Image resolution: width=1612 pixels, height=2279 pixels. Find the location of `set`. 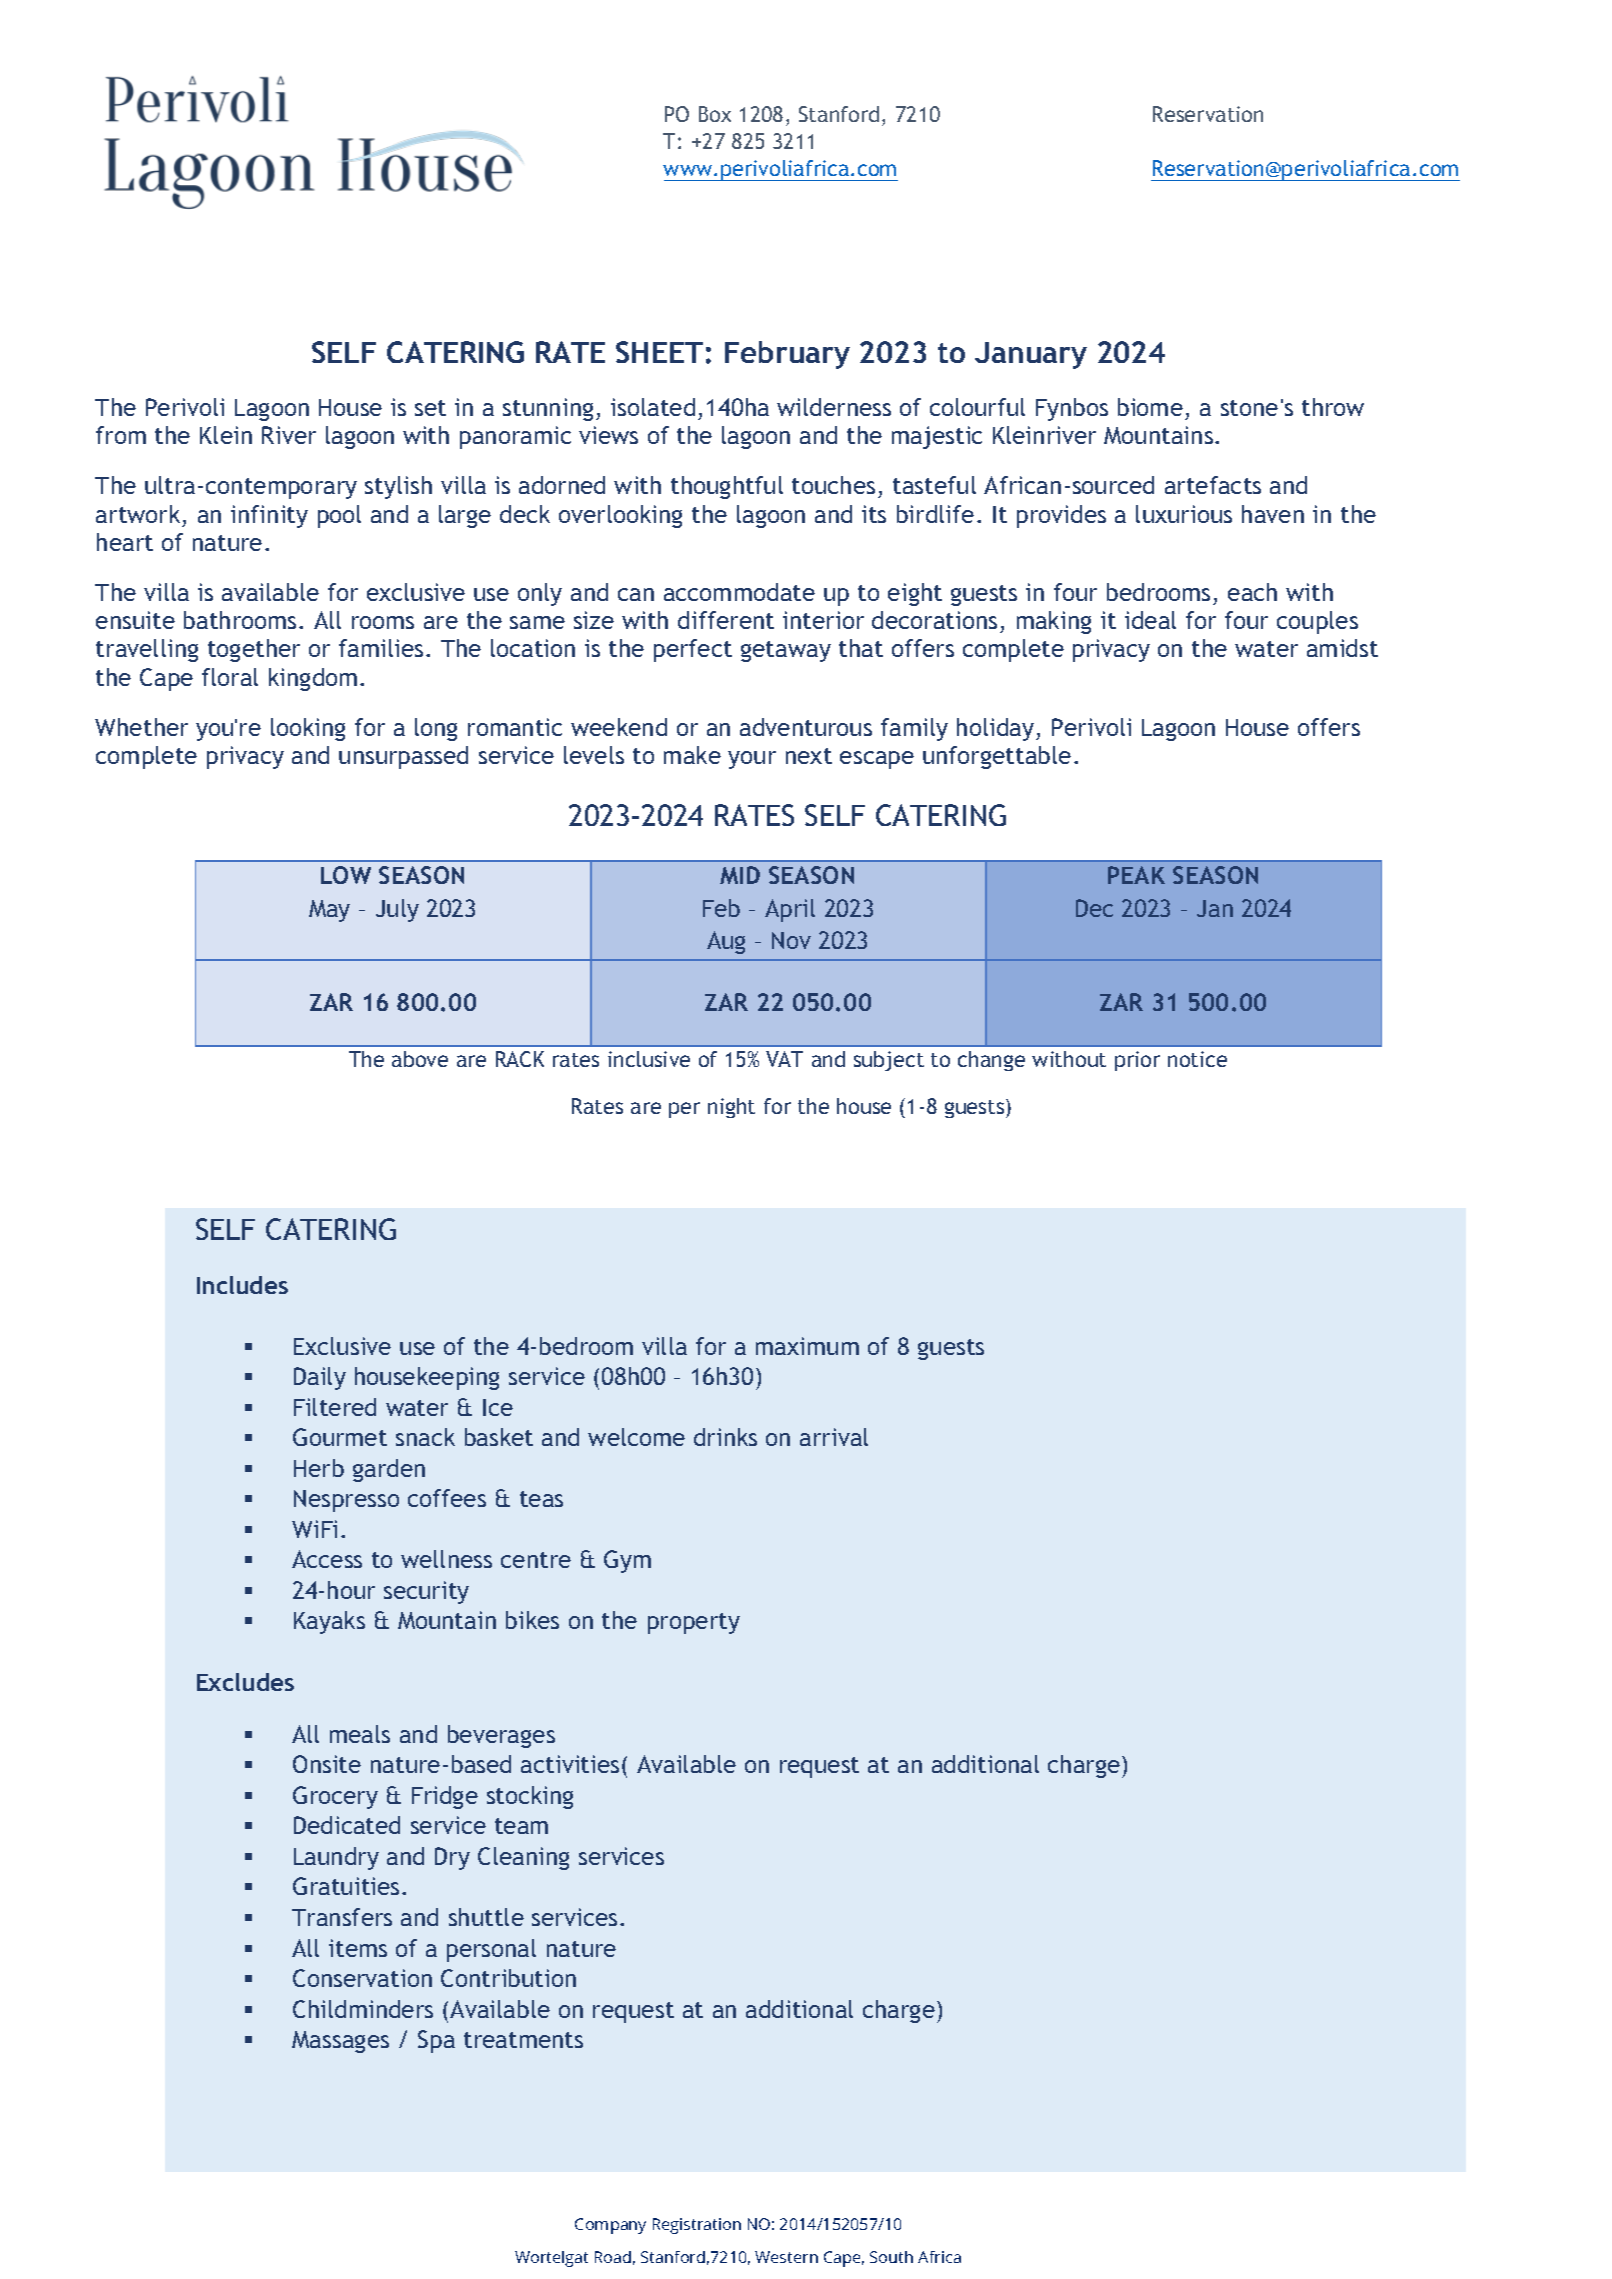

set is located at coordinates (430, 408).
